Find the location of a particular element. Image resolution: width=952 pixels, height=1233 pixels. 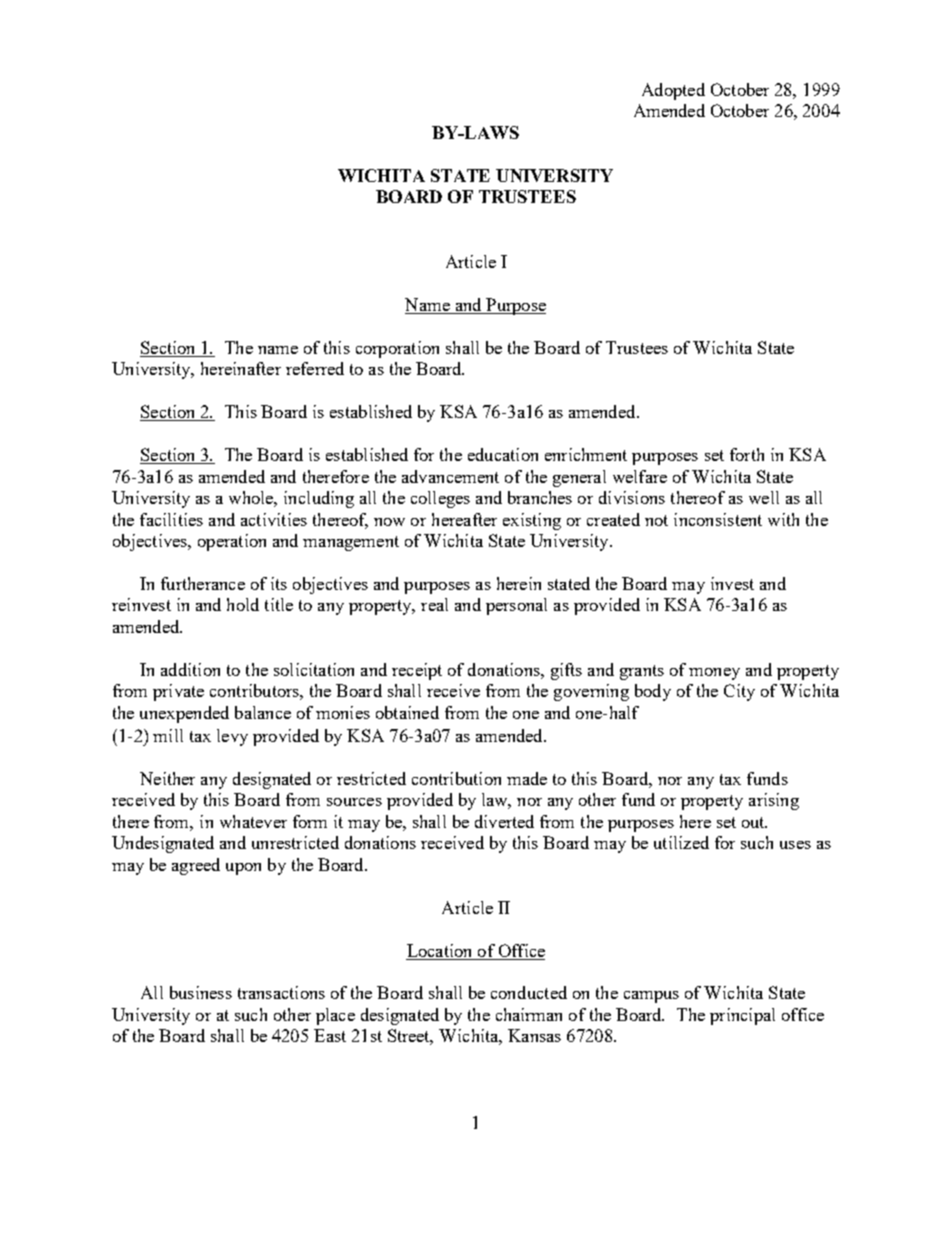

operation is located at coordinates (232, 542).
